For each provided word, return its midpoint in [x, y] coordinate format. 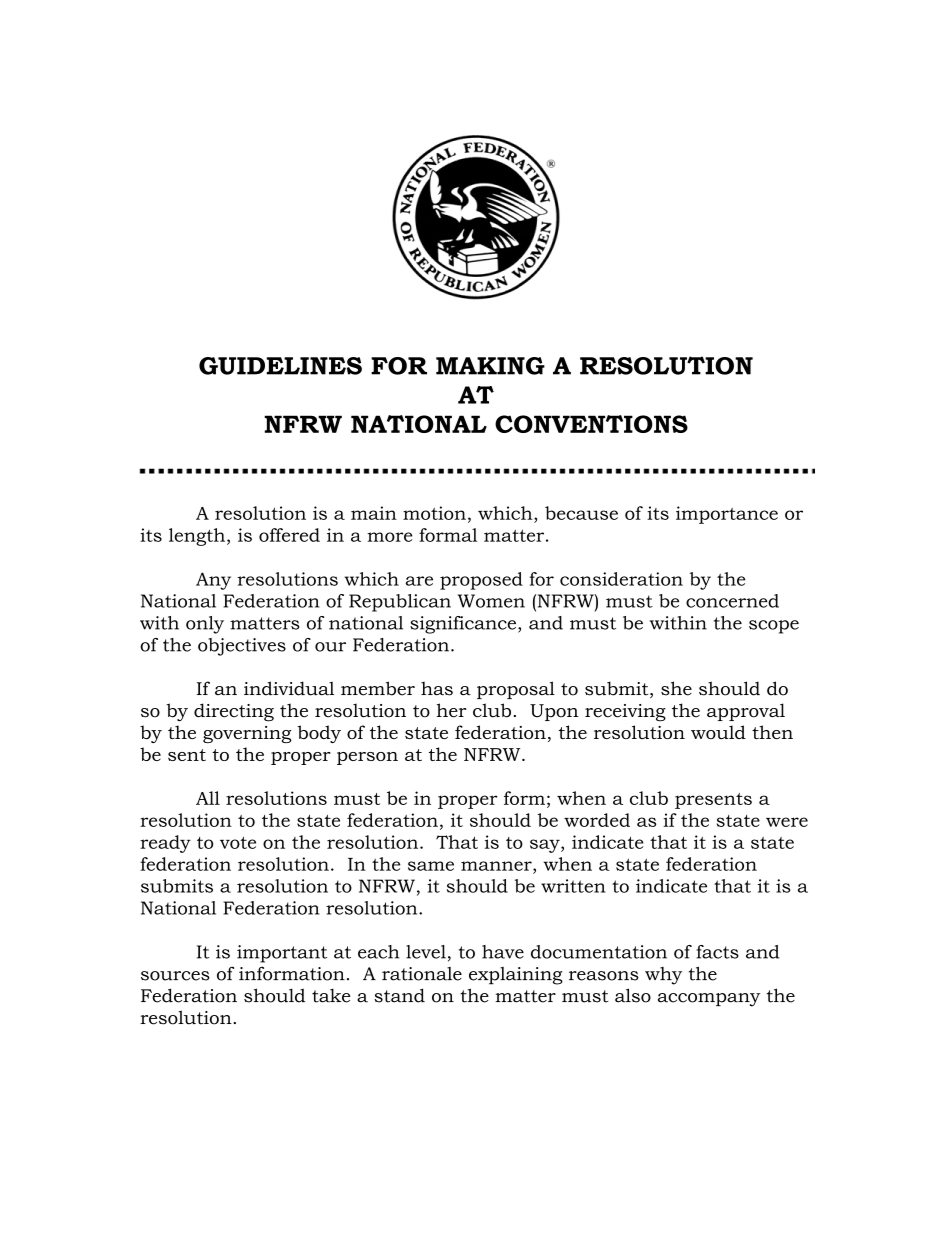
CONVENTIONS [591, 424]
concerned [732, 601]
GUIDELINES [280, 366]
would [718, 732]
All [208, 798]
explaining [516, 976]
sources [175, 976]
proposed [481, 581]
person [367, 758]
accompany [709, 1000]
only [205, 625]
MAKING [490, 366]
